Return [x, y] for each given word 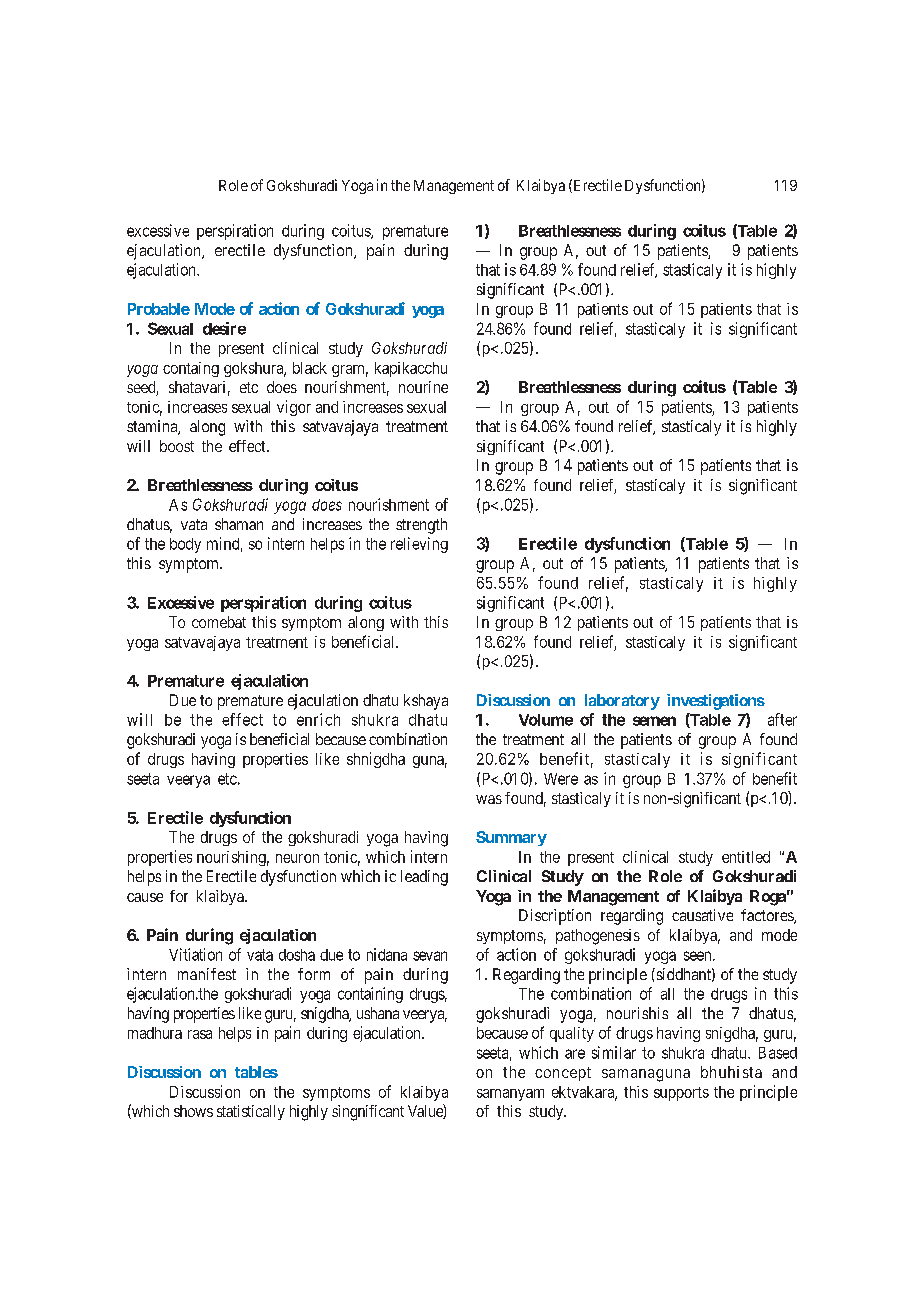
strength [421, 526]
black [310, 368]
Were [561, 779]
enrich [318, 719]
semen [654, 721]
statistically [251, 1112]
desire [224, 328]
